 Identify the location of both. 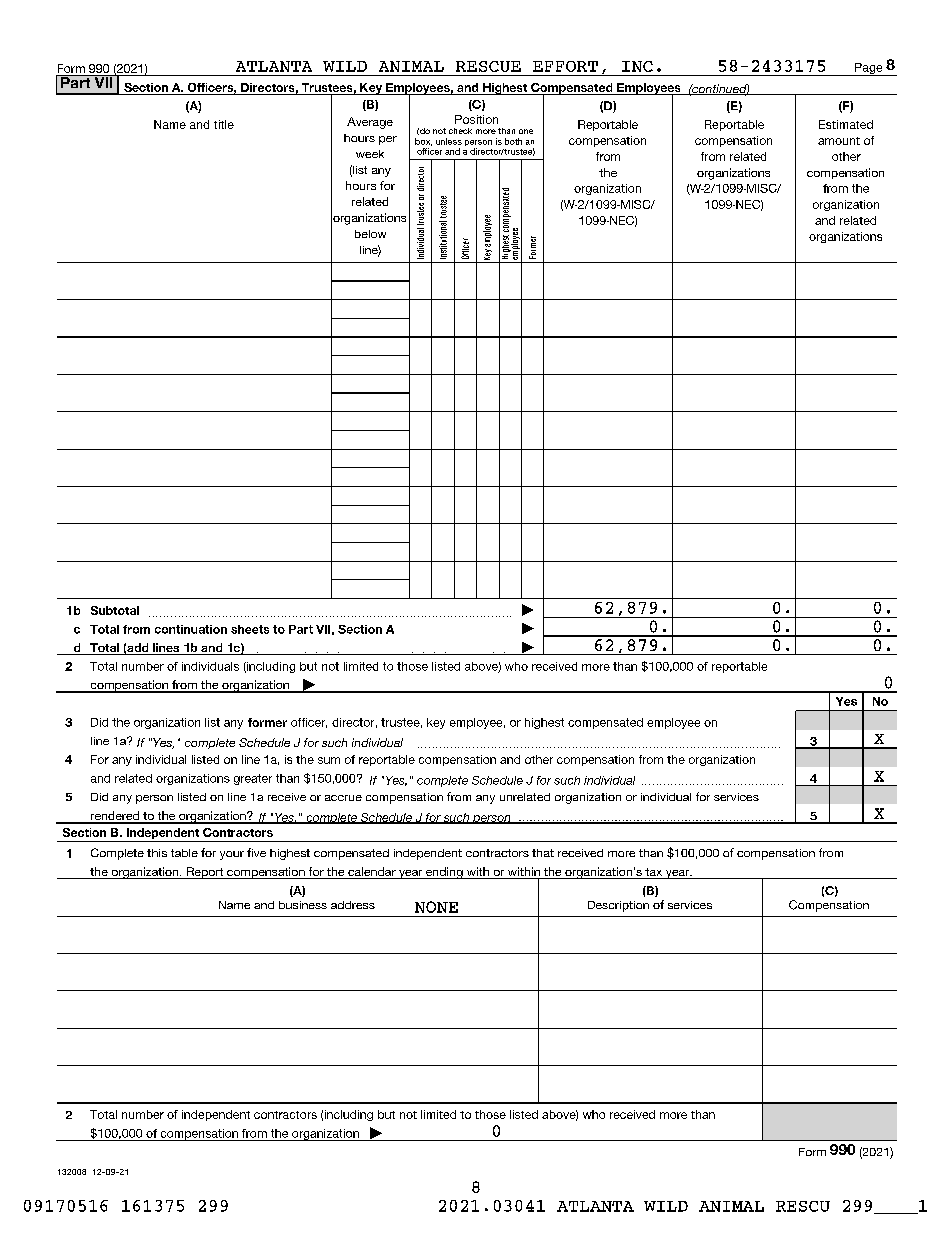
(513, 141).
